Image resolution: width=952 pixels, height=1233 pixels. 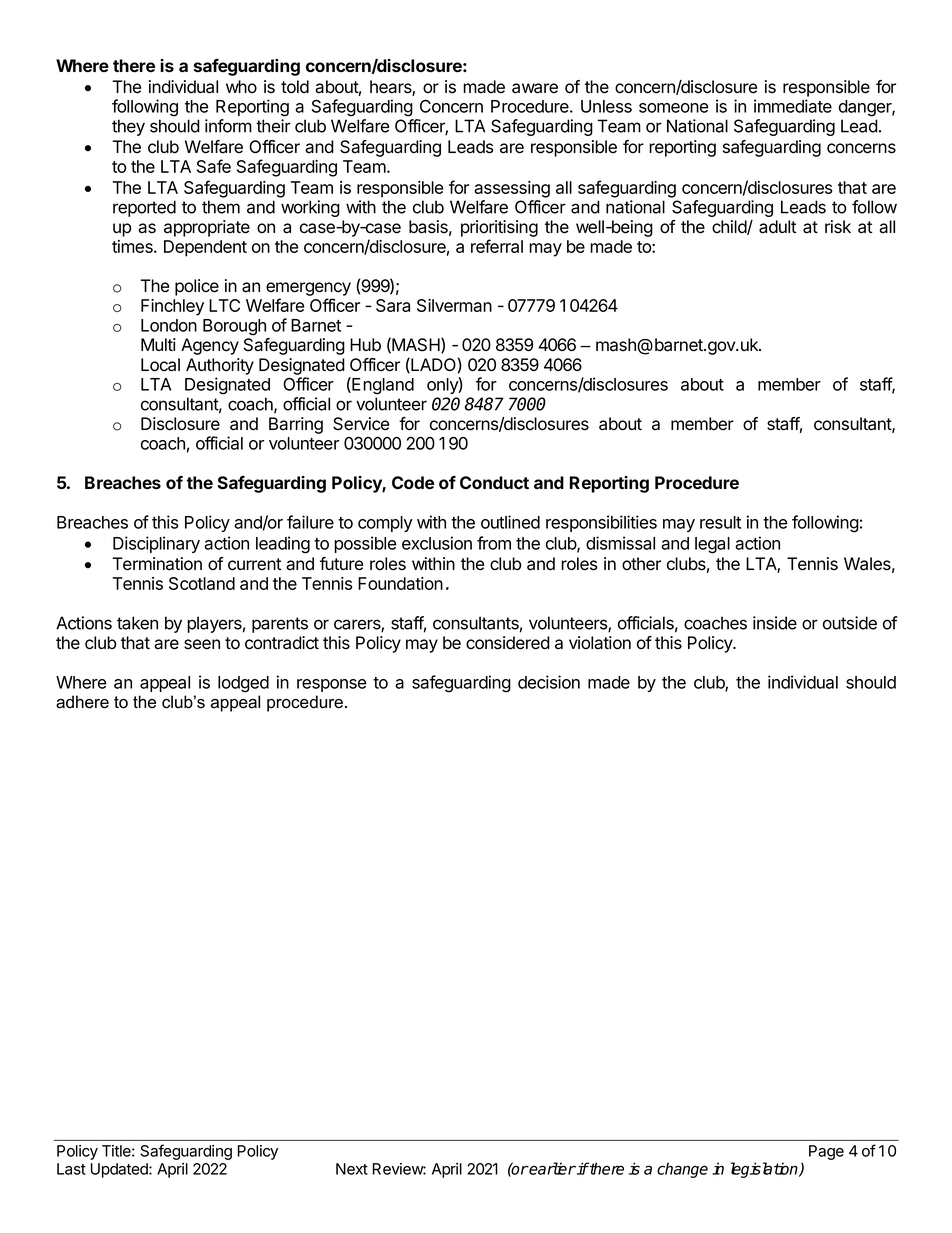 What do you see at coordinates (508, 643) in the screenshot?
I see `considered` at bounding box center [508, 643].
